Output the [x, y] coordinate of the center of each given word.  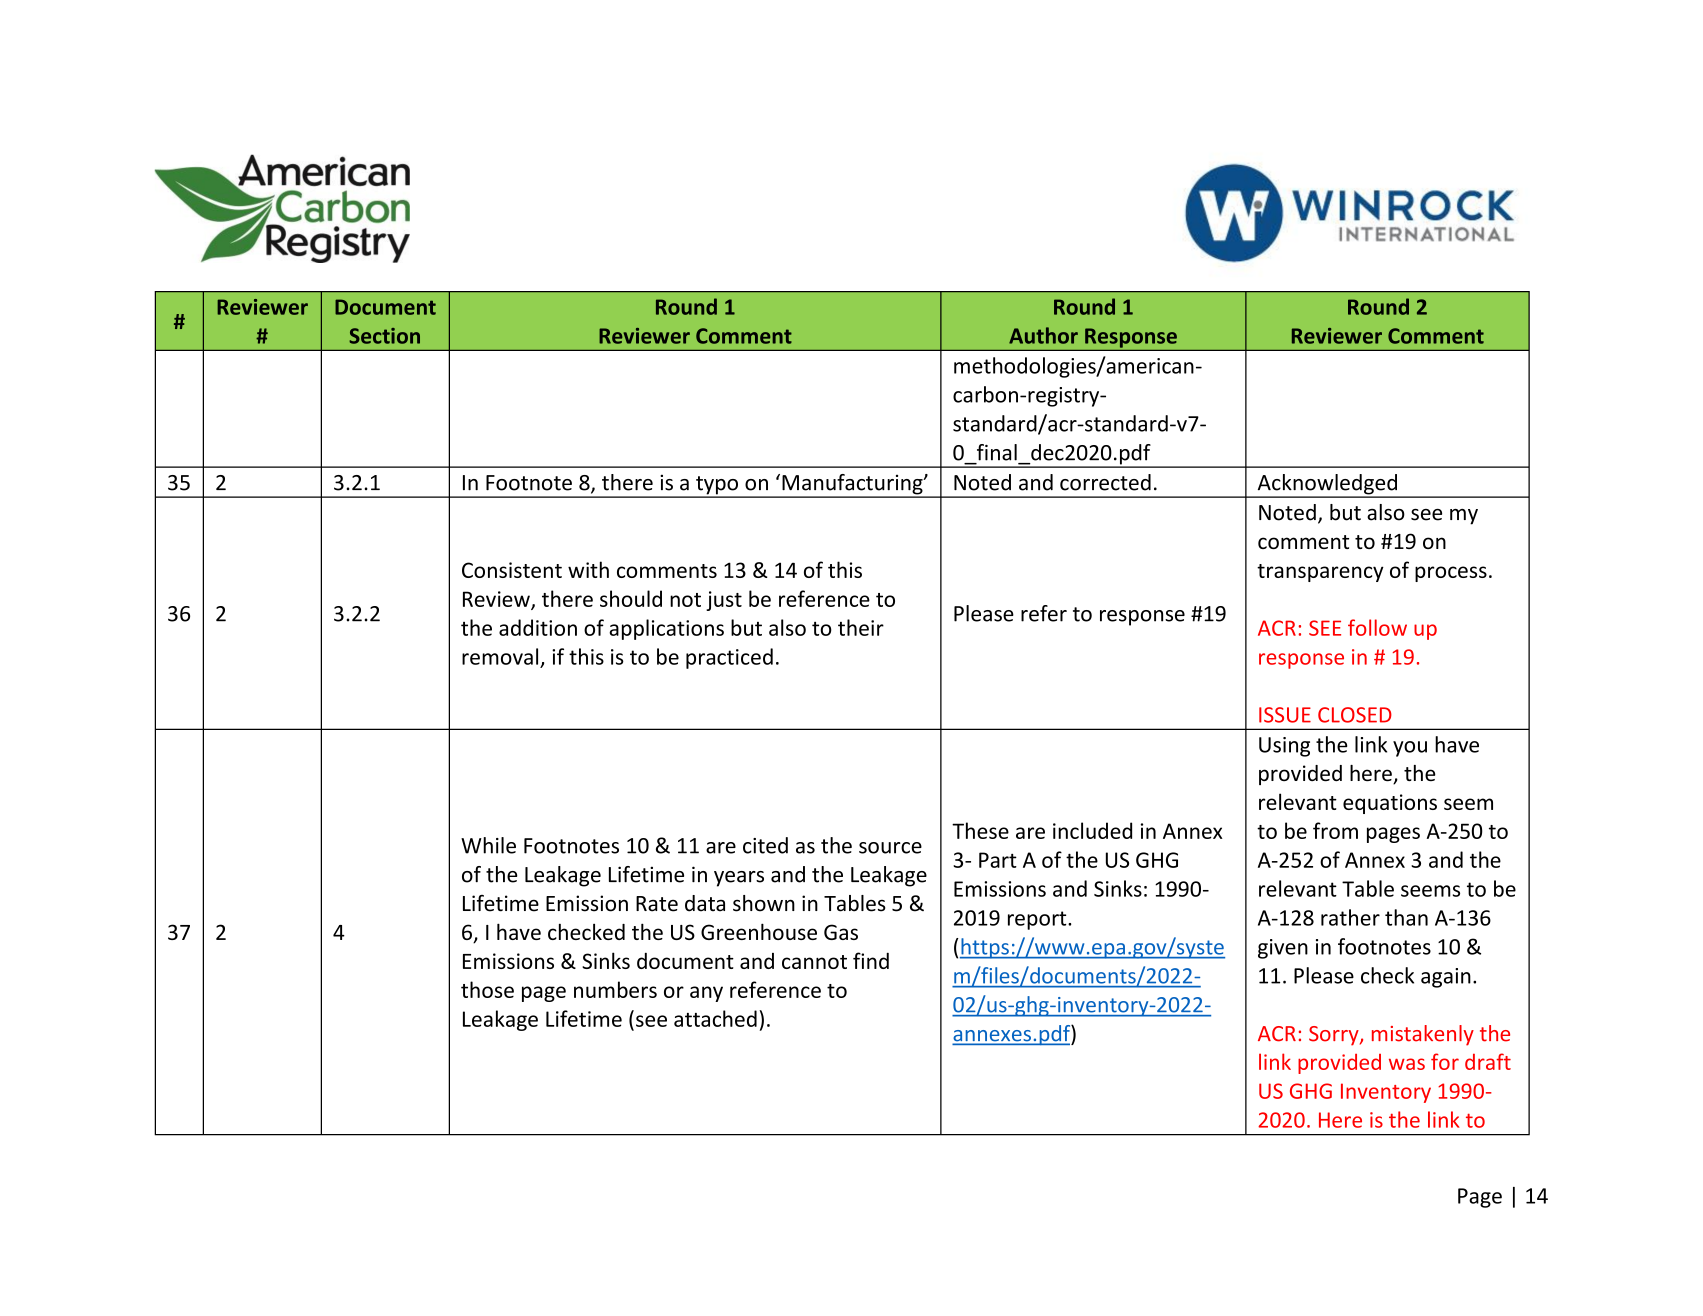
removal [500, 656]
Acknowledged [1327, 485]
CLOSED [1355, 715]
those [487, 989]
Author [1043, 335]
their [861, 627]
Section [384, 336]
